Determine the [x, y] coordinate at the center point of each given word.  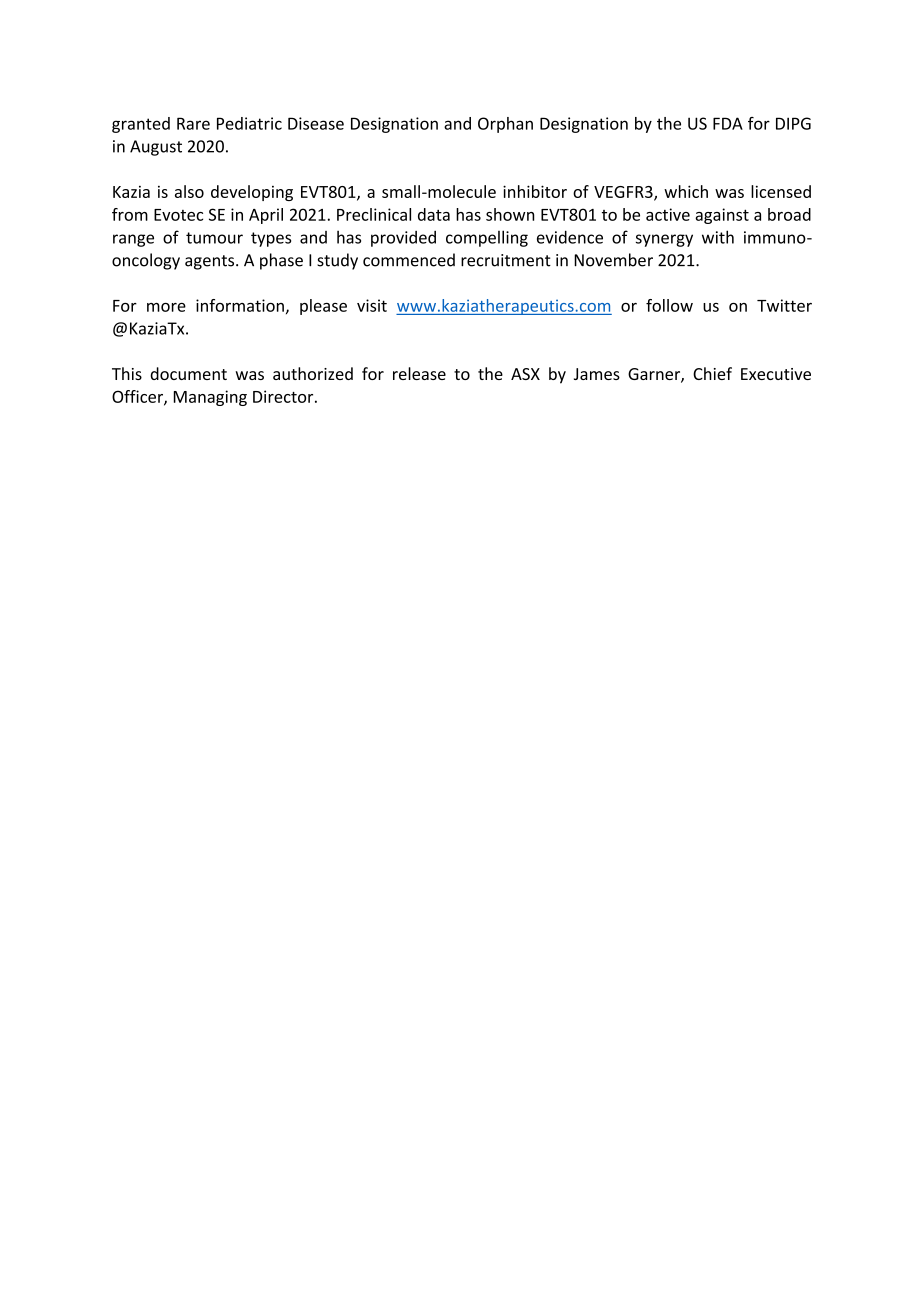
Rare [193, 123]
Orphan [505, 125]
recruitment [506, 260]
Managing [210, 398]
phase [281, 261]
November [613, 260]
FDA [728, 123]
